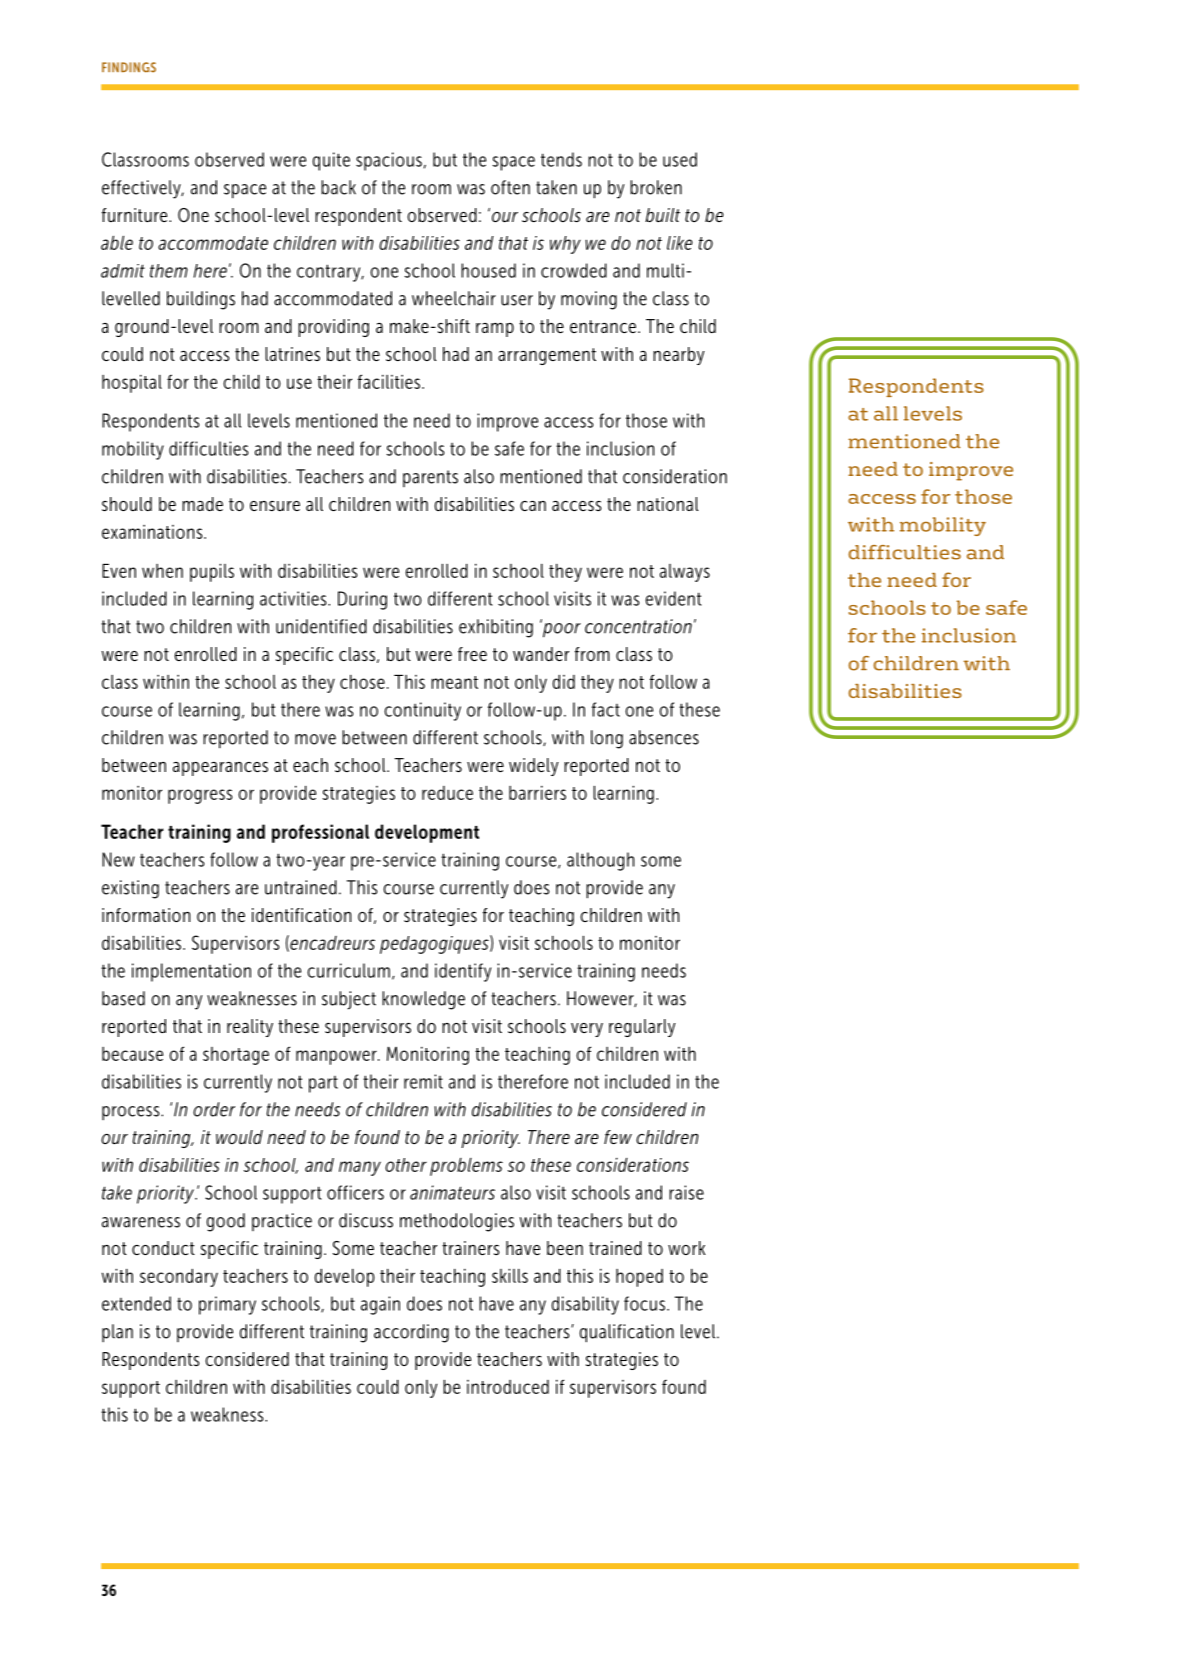 The image size is (1180, 1669). Describe the element at coordinates (422, 711) in the image. I see `continuity` at that location.
